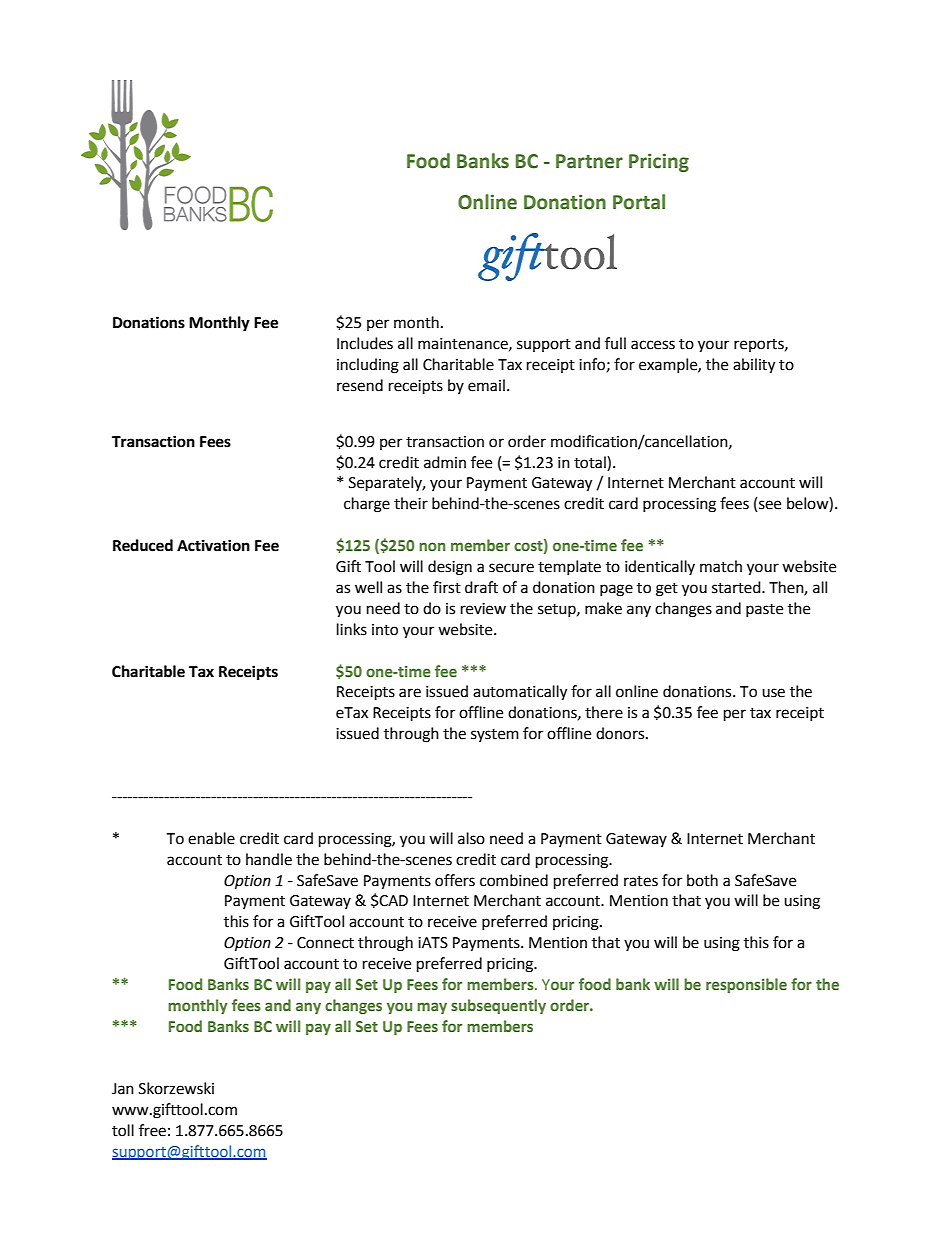 The width and height of the screenshot is (952, 1233). What do you see at coordinates (455, 880) in the screenshot?
I see `offers` at bounding box center [455, 880].
